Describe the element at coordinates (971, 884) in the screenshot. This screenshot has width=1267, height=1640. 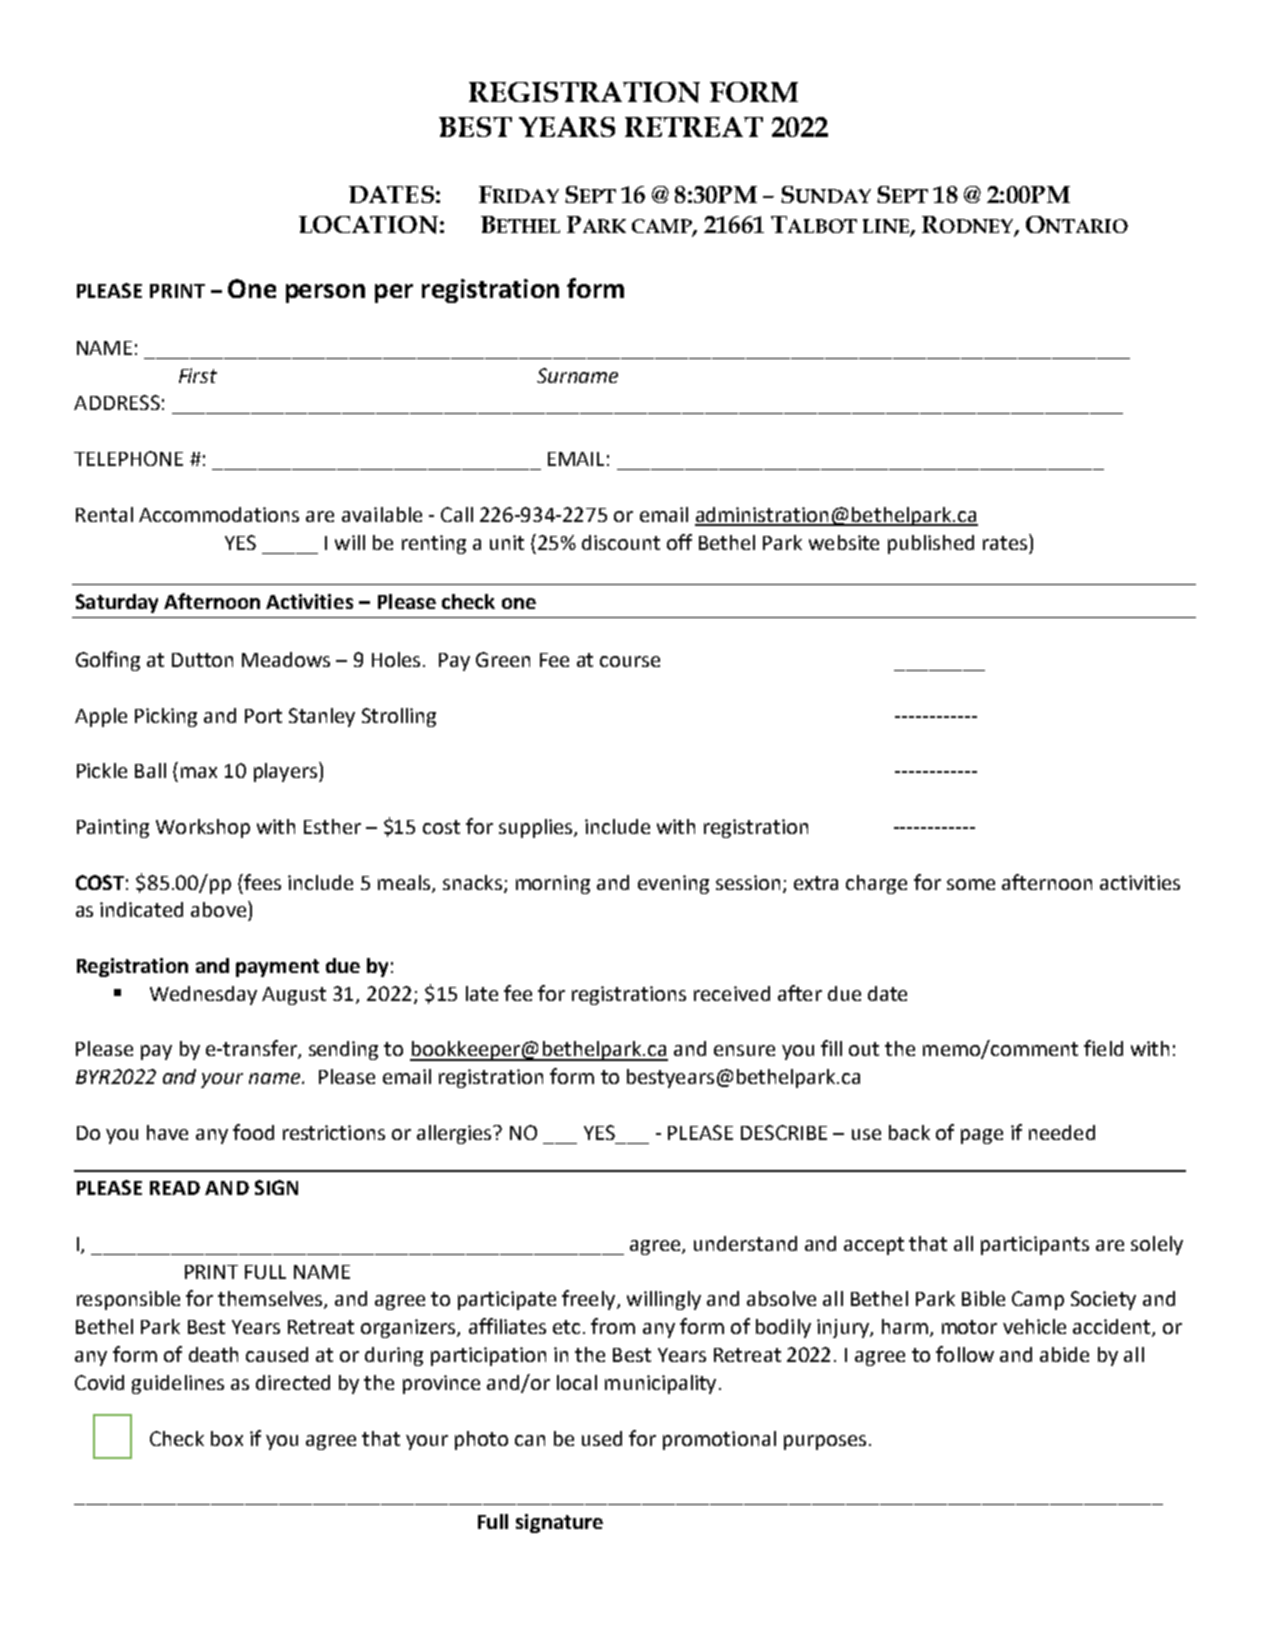
I see `some` at that location.
